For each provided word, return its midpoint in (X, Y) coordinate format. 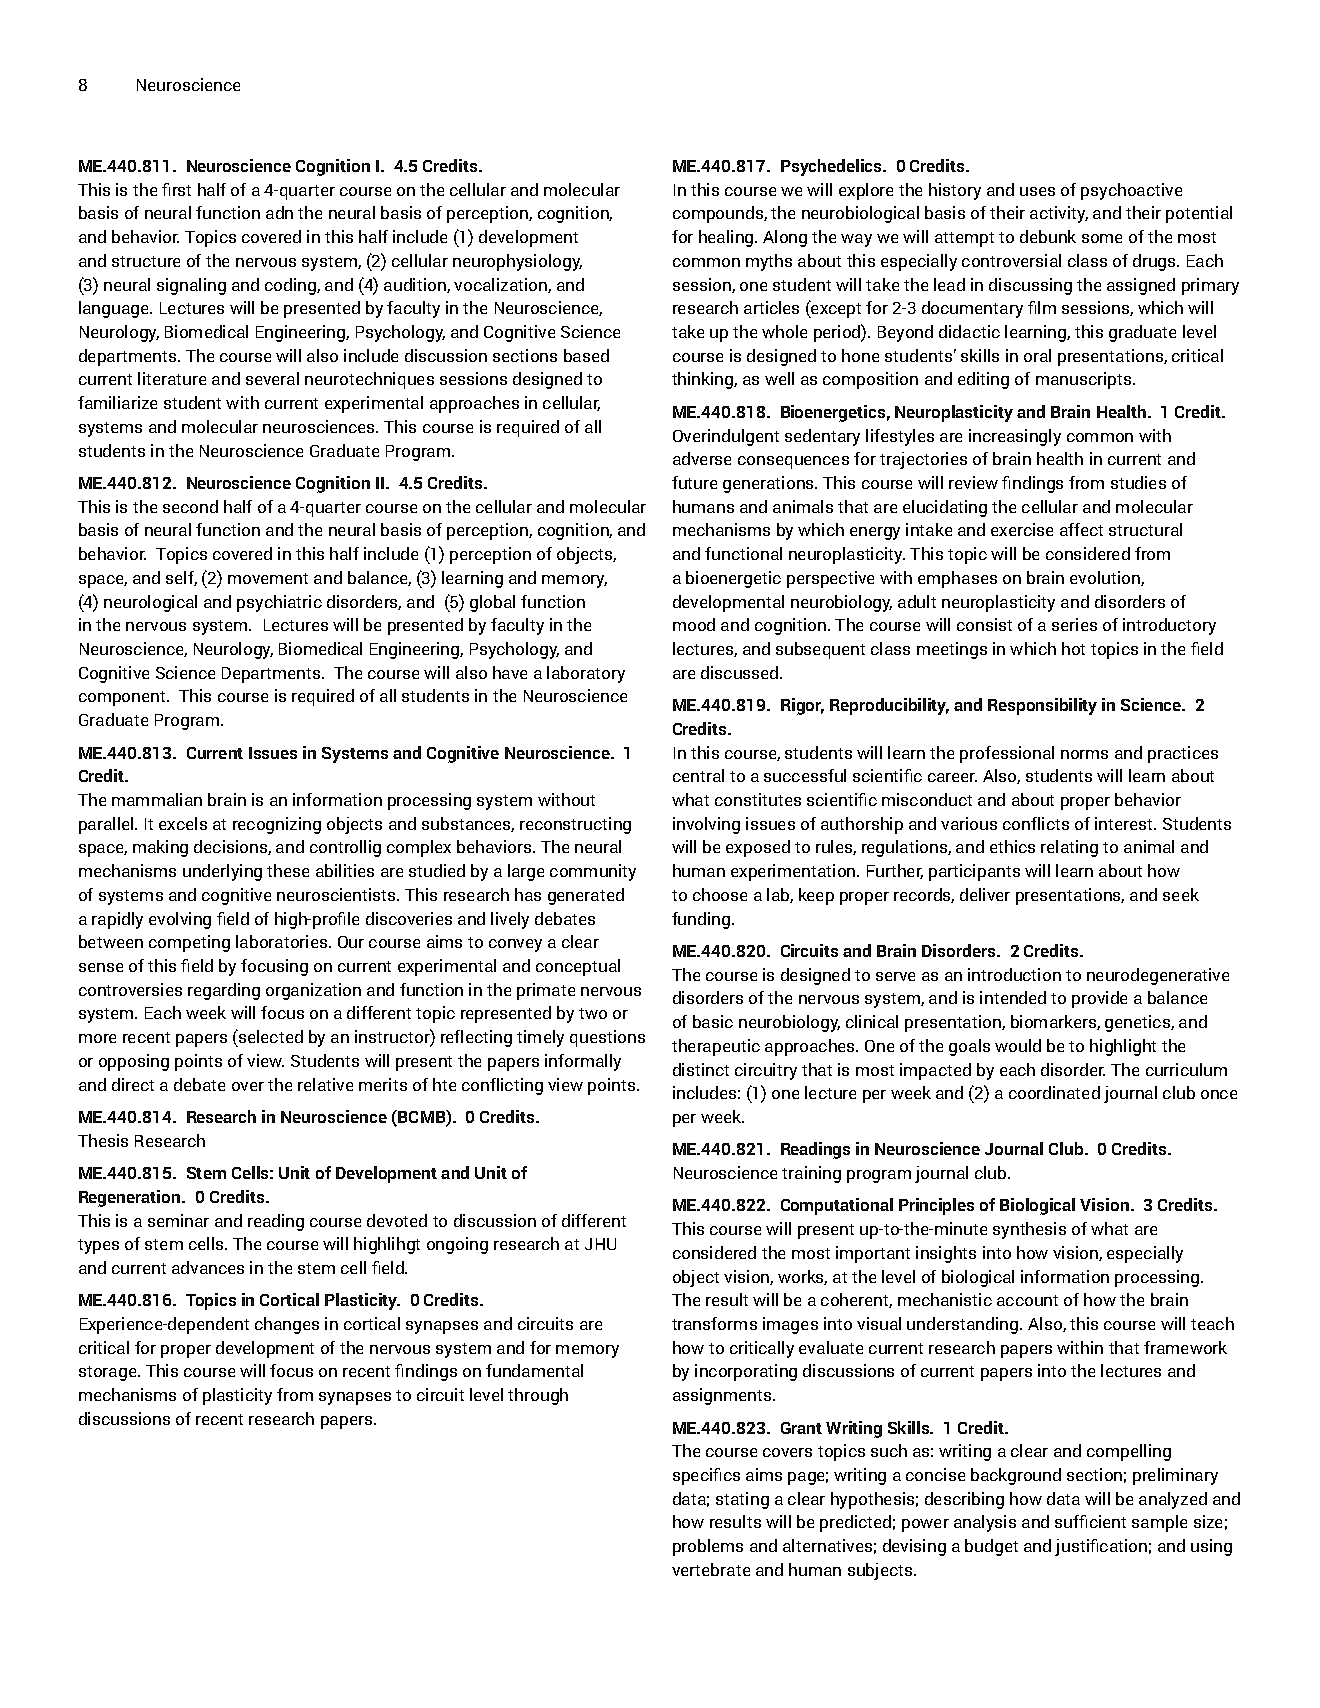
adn (279, 212)
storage (109, 1373)
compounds (719, 214)
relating (1069, 848)
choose (720, 894)
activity (1059, 214)
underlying (222, 872)
